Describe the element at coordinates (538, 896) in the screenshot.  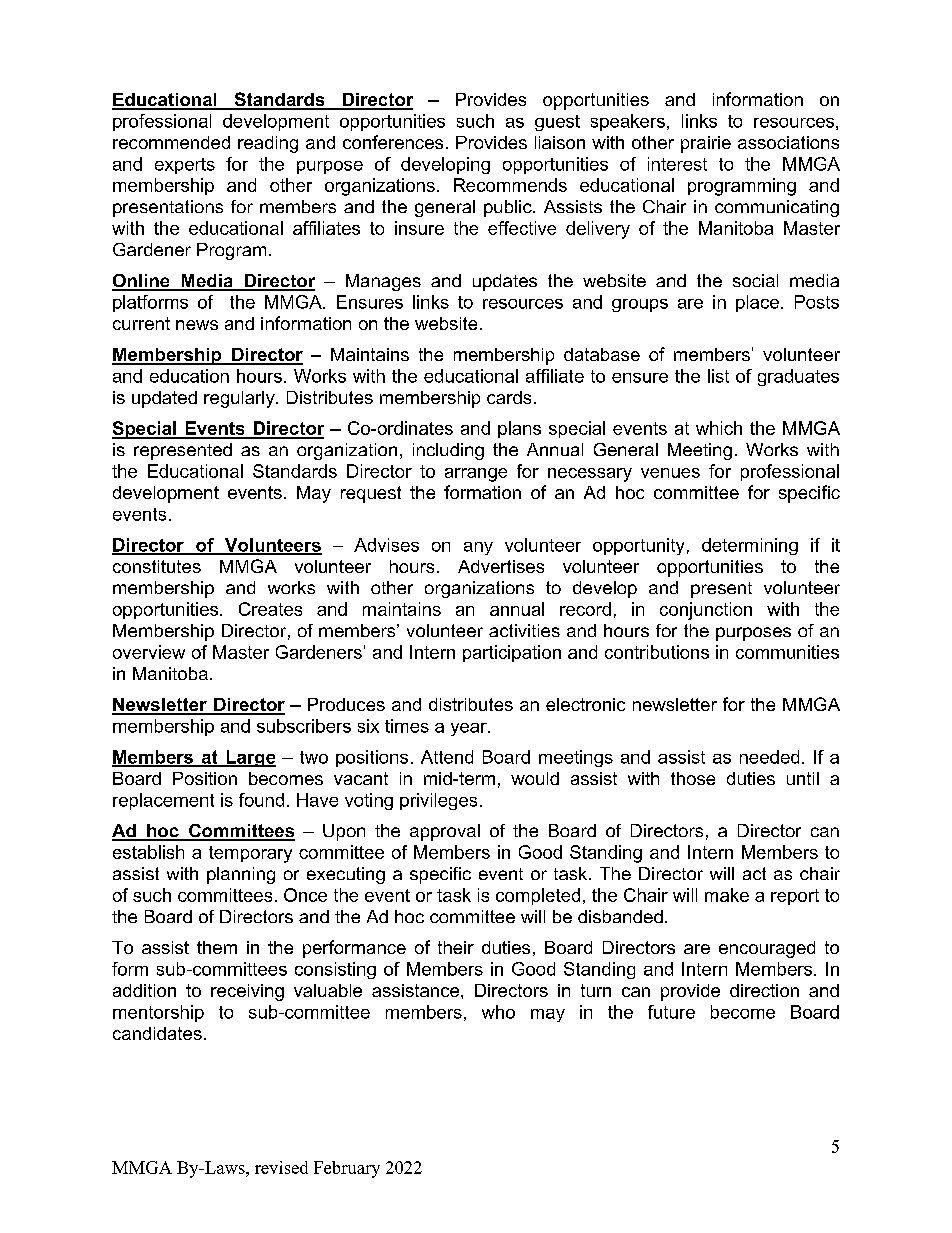
I see `completed` at that location.
